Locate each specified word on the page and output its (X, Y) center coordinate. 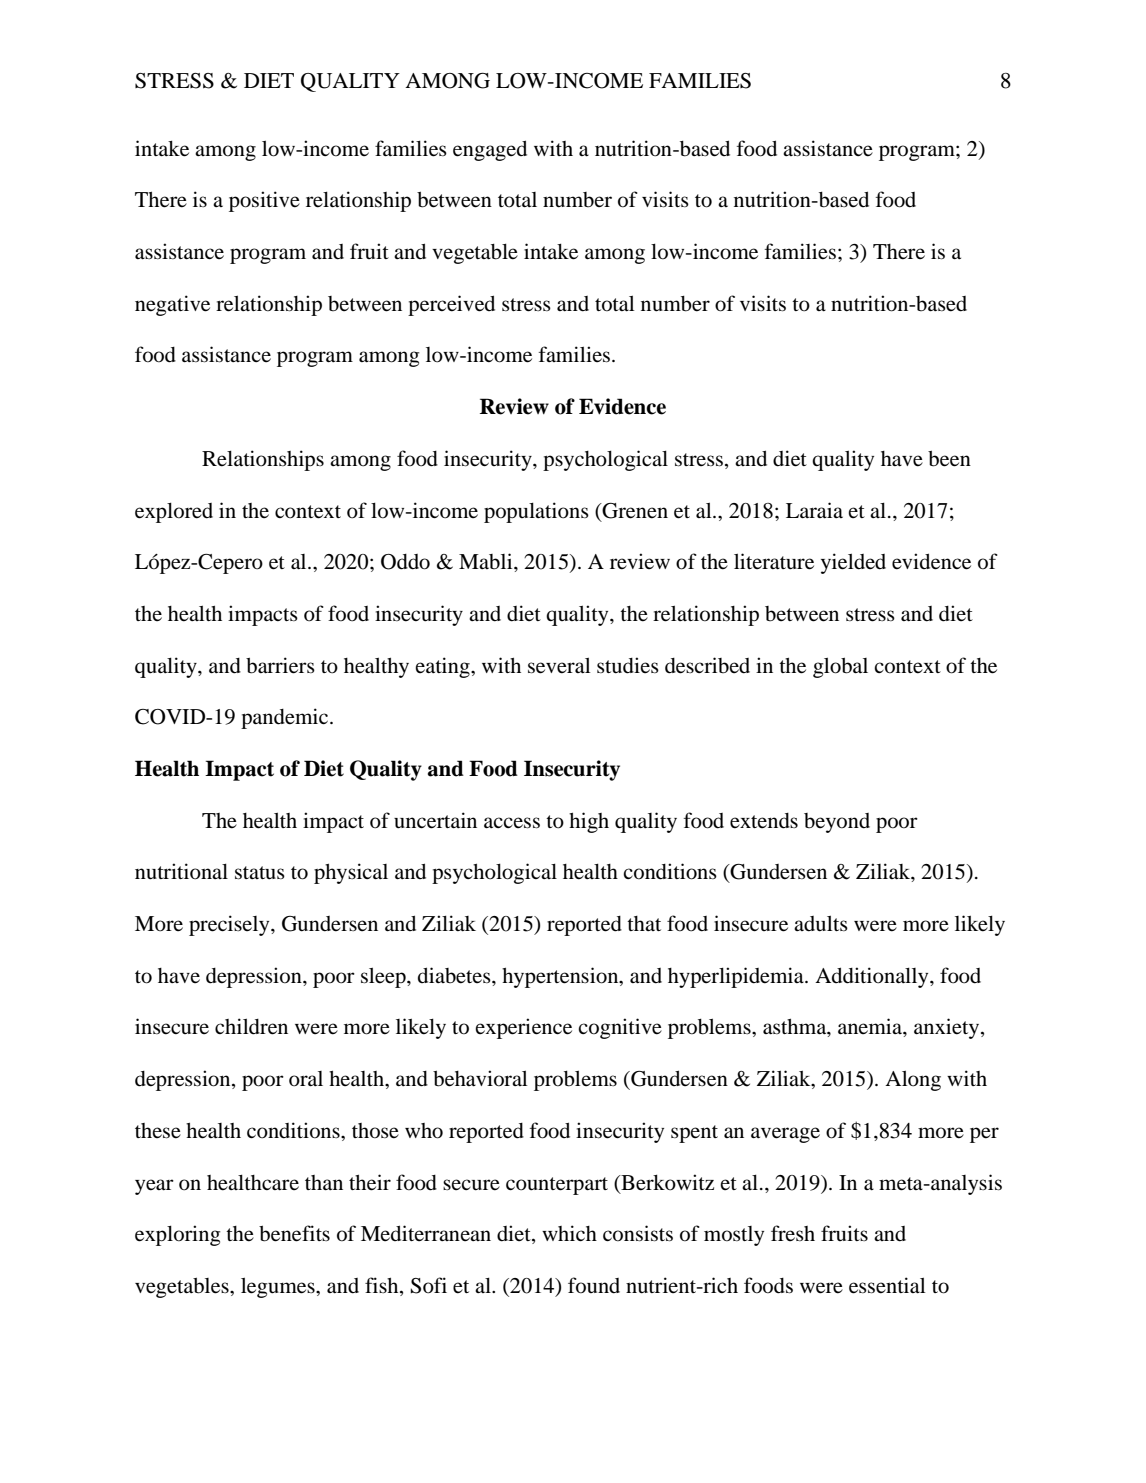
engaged (490, 150)
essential (887, 1285)
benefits (294, 1233)
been (949, 459)
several (559, 665)
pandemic (286, 718)
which (569, 1233)
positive (264, 201)
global (840, 667)
